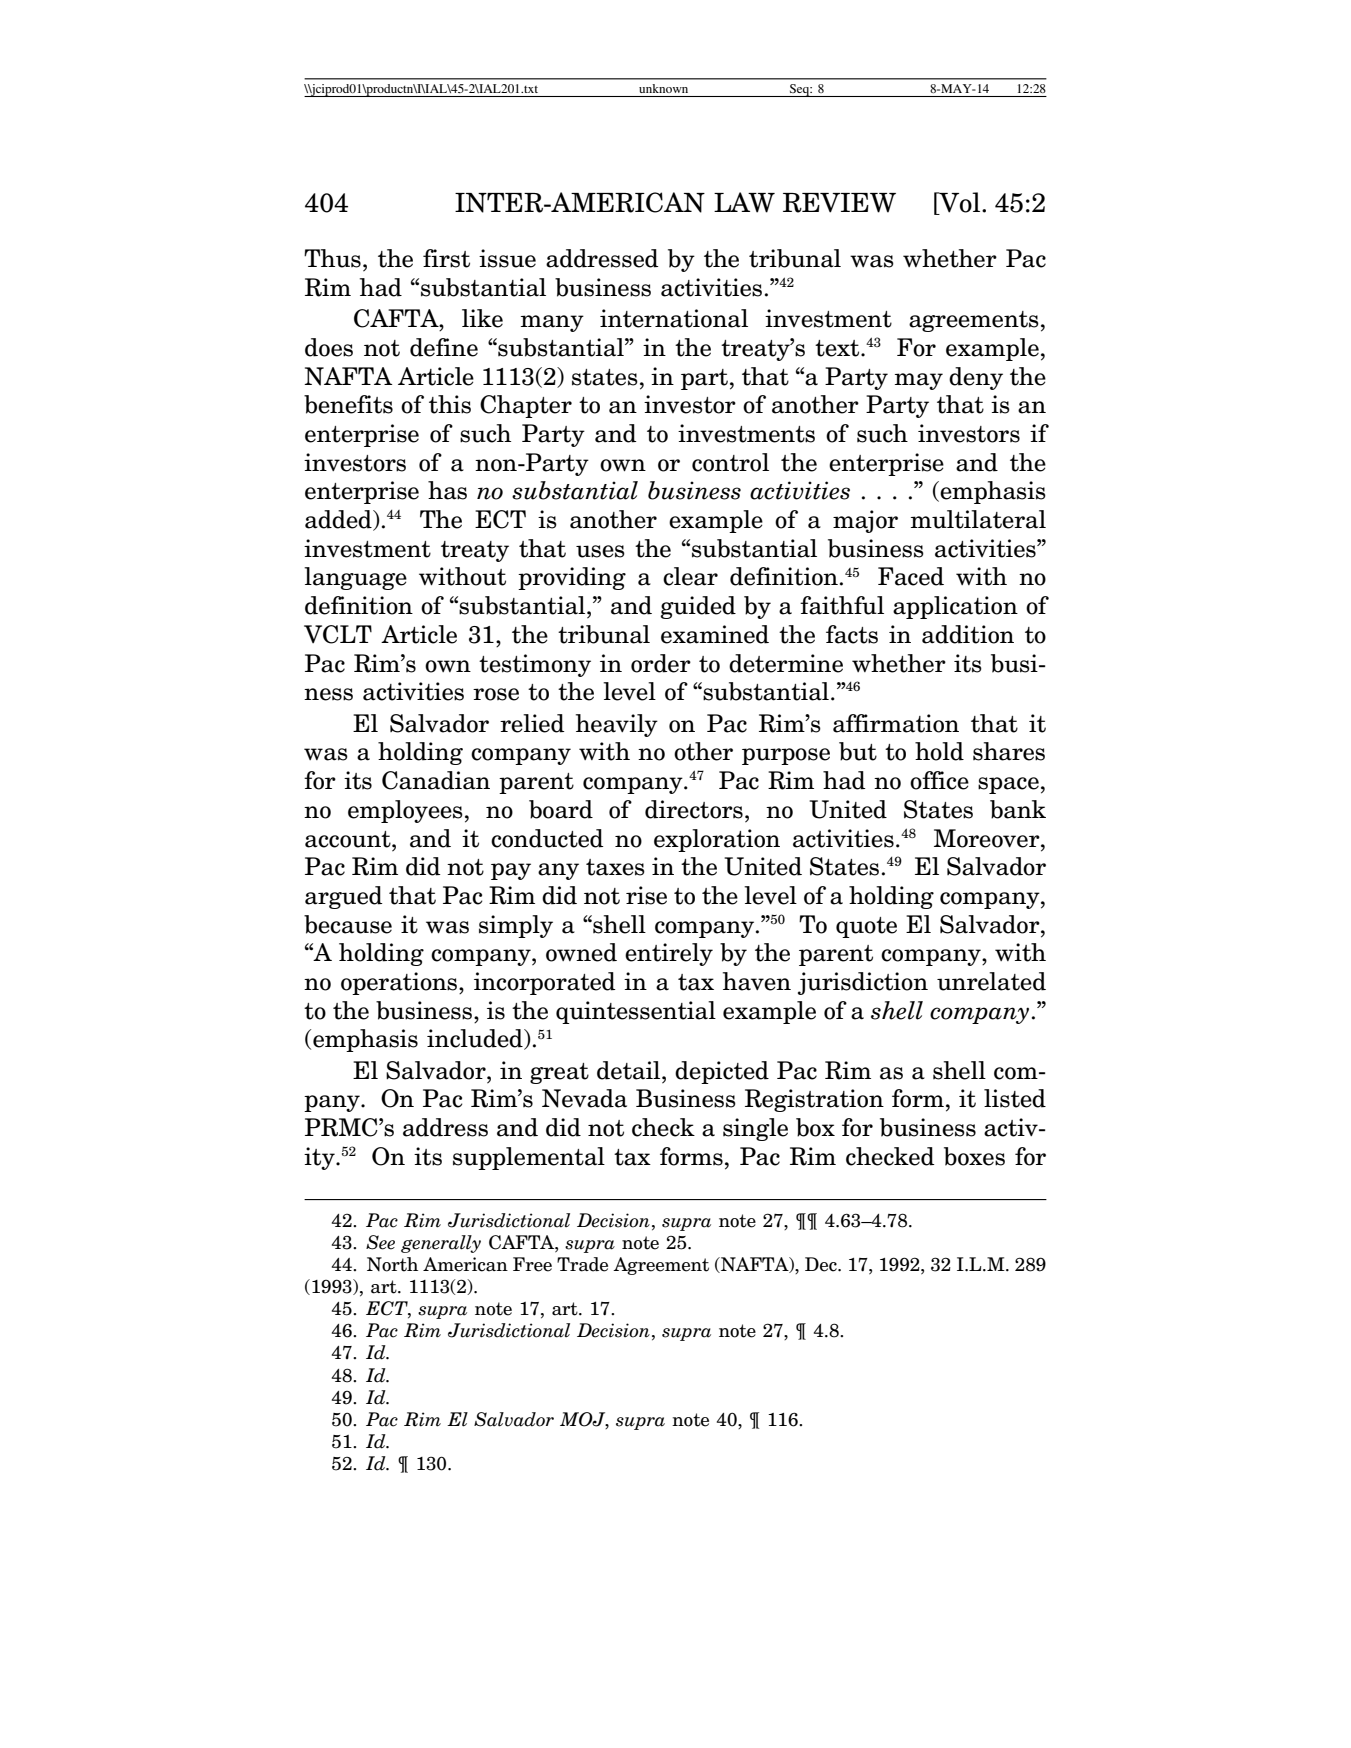  I want to click on LAW, so click(744, 202).
